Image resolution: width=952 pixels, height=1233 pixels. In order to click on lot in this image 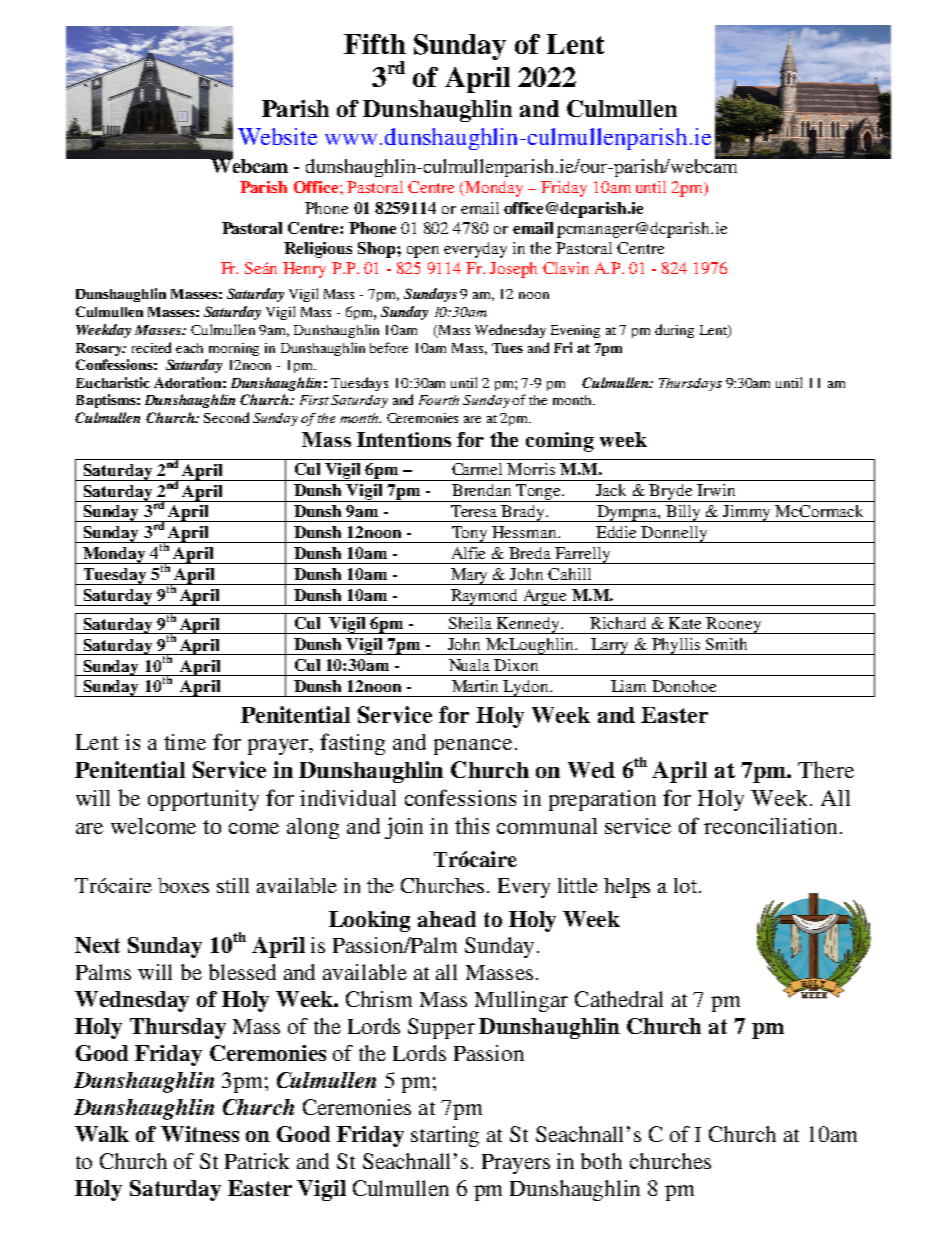, I will do `click(687, 885)`.
